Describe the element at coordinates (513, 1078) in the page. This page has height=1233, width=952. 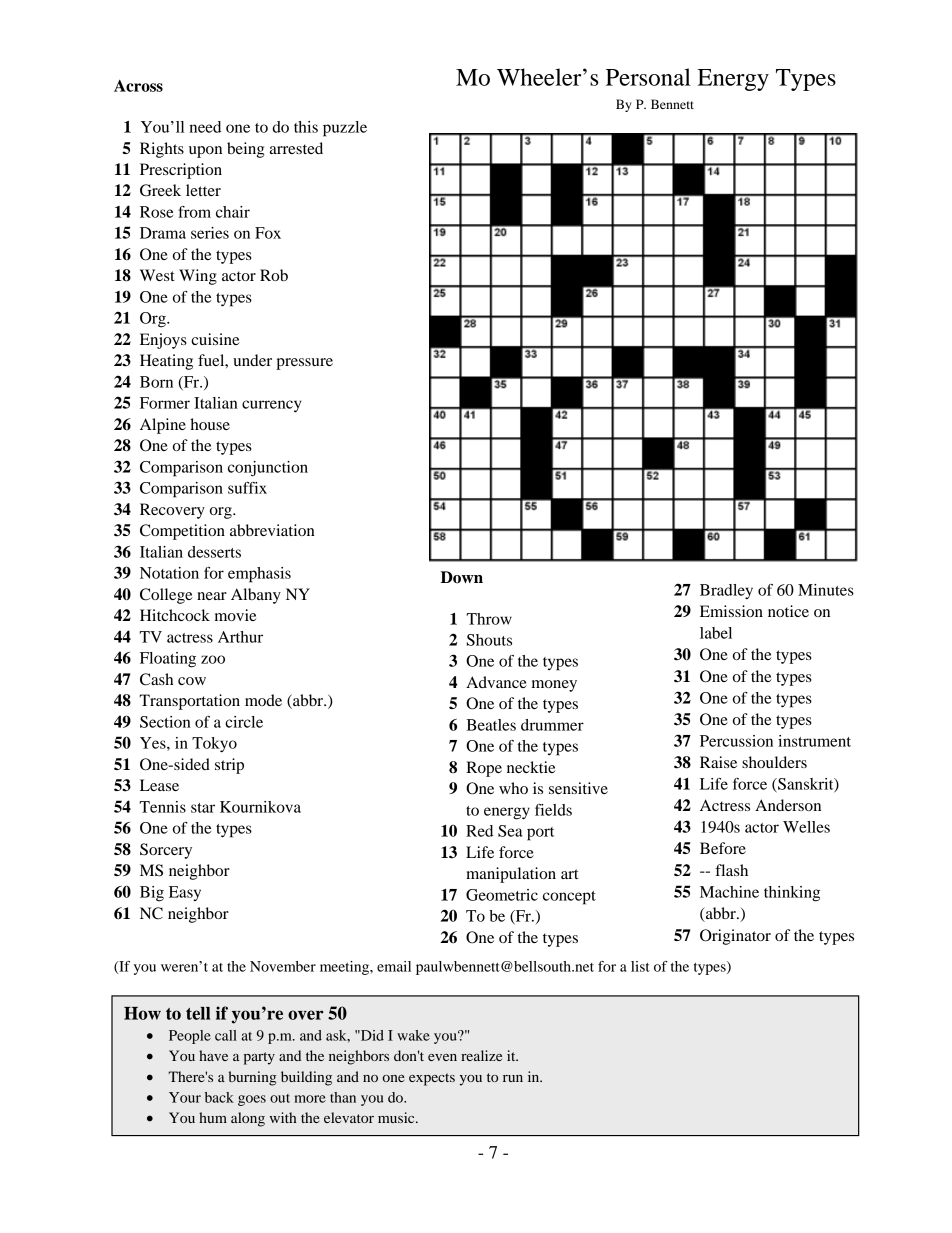
I see `run` at that location.
